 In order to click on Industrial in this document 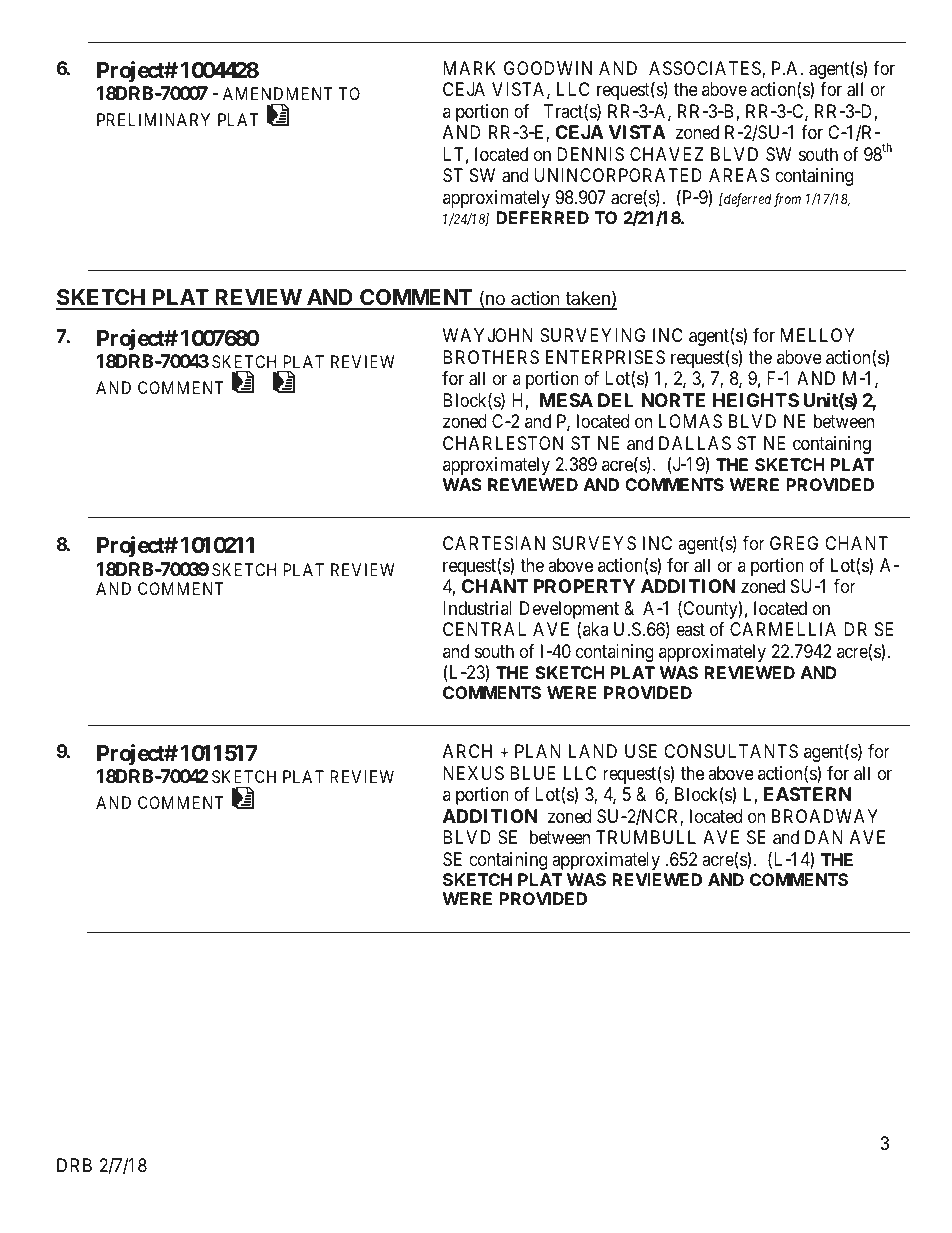, I will do `click(477, 608)`.
